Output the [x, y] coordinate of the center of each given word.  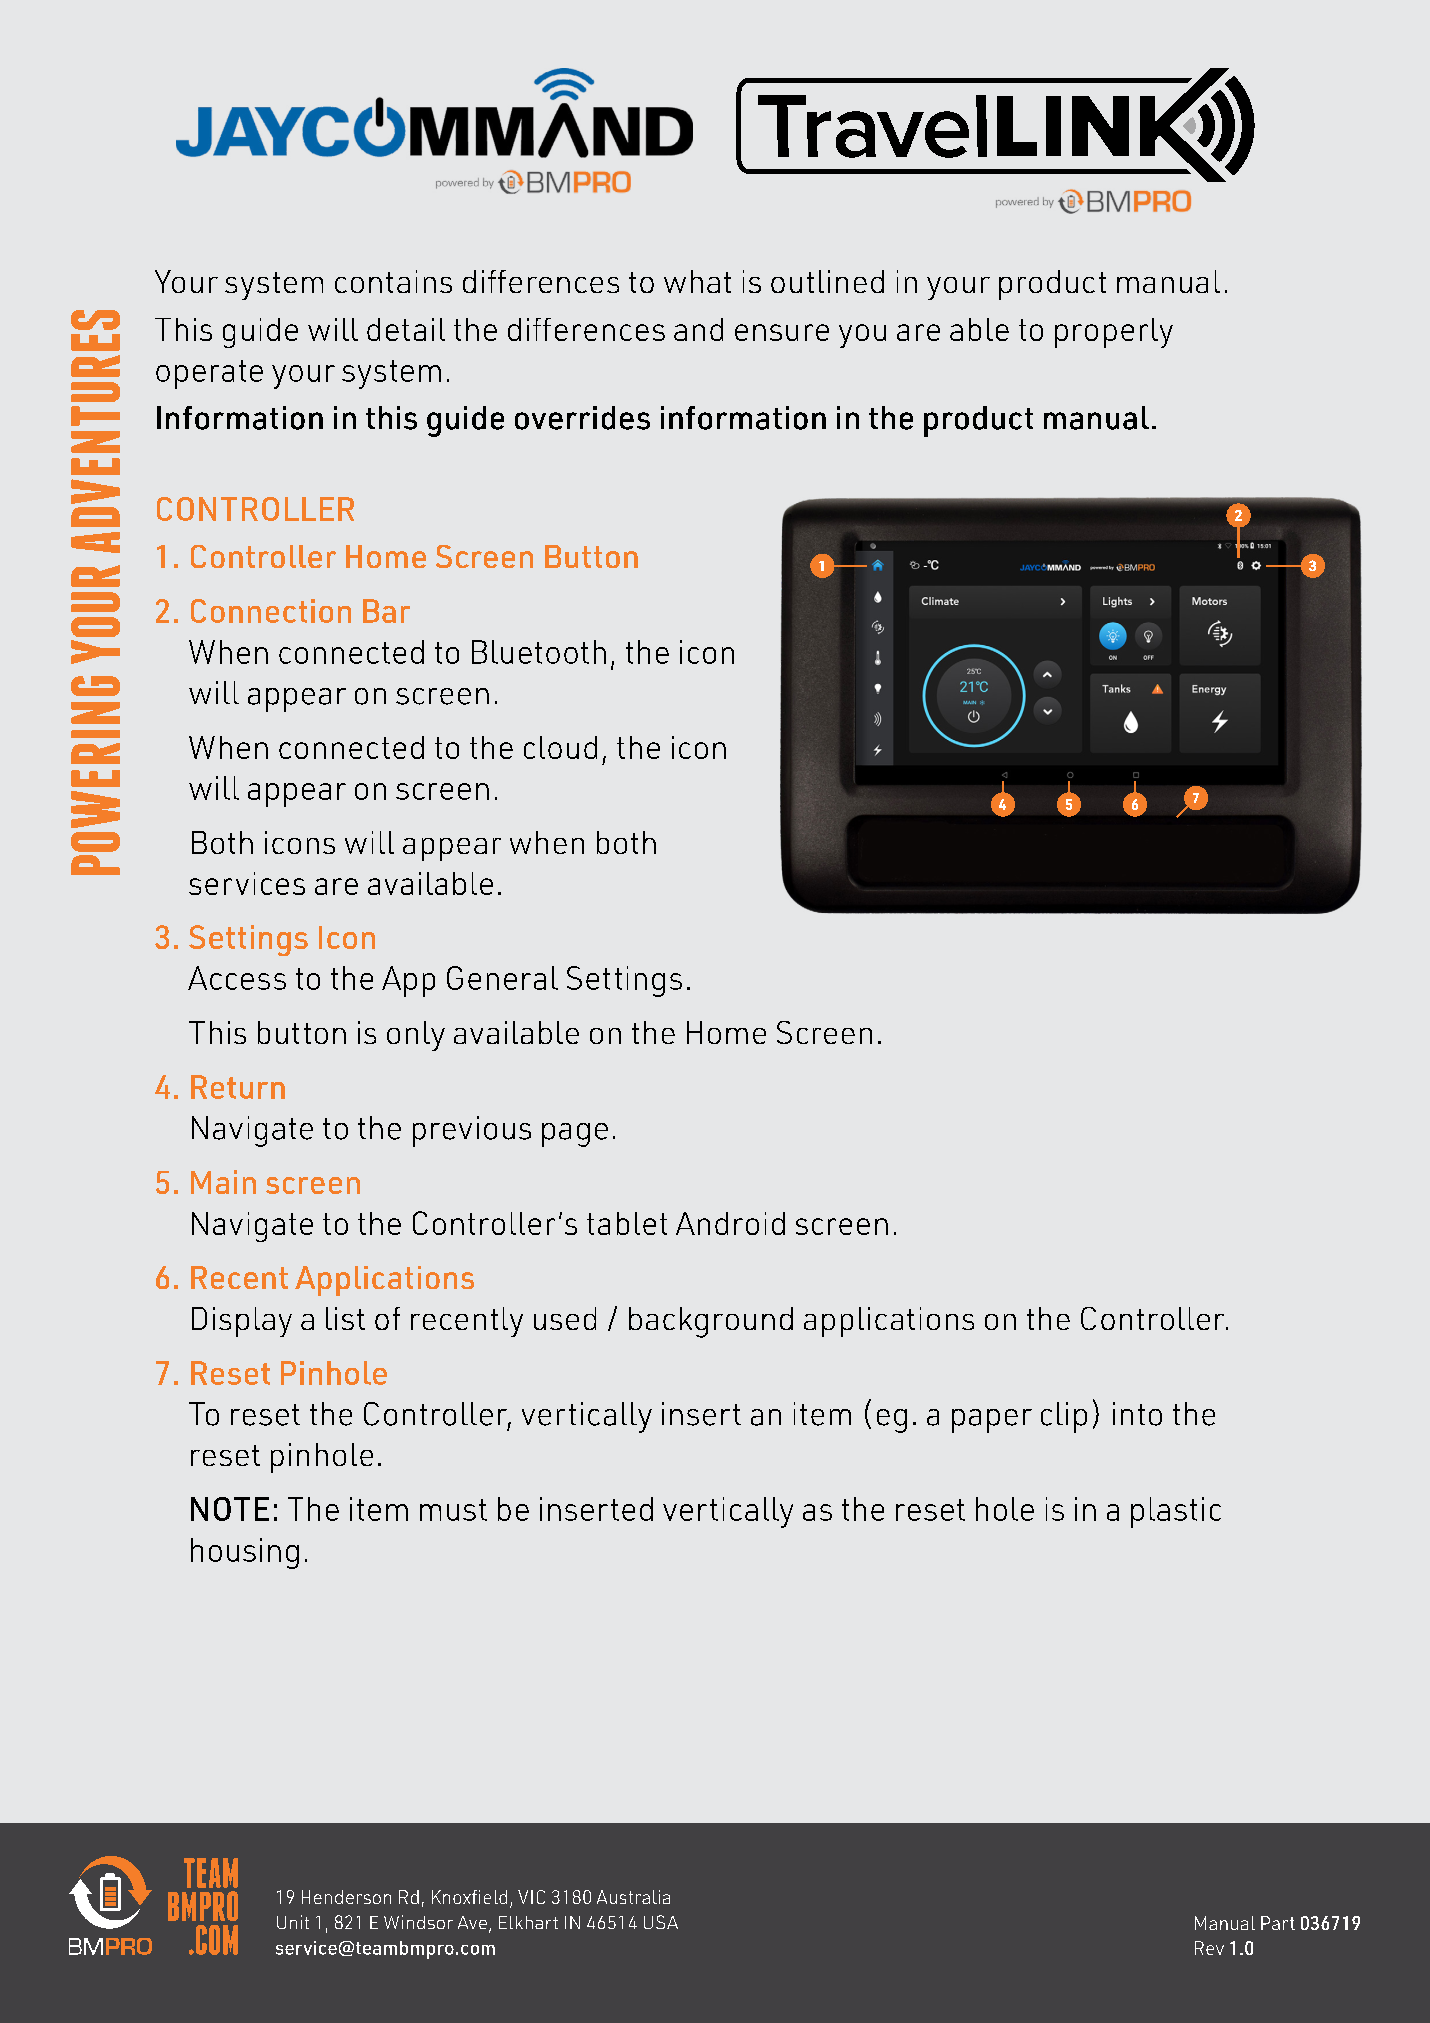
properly [1114, 333]
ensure [782, 332]
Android [730, 1223]
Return [238, 1087]
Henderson [346, 1897]
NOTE [230, 1509]
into [1137, 1414]
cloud [560, 747]
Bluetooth [539, 652]
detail [406, 329]
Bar [386, 611]
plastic [1176, 1512]
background [711, 1322]
